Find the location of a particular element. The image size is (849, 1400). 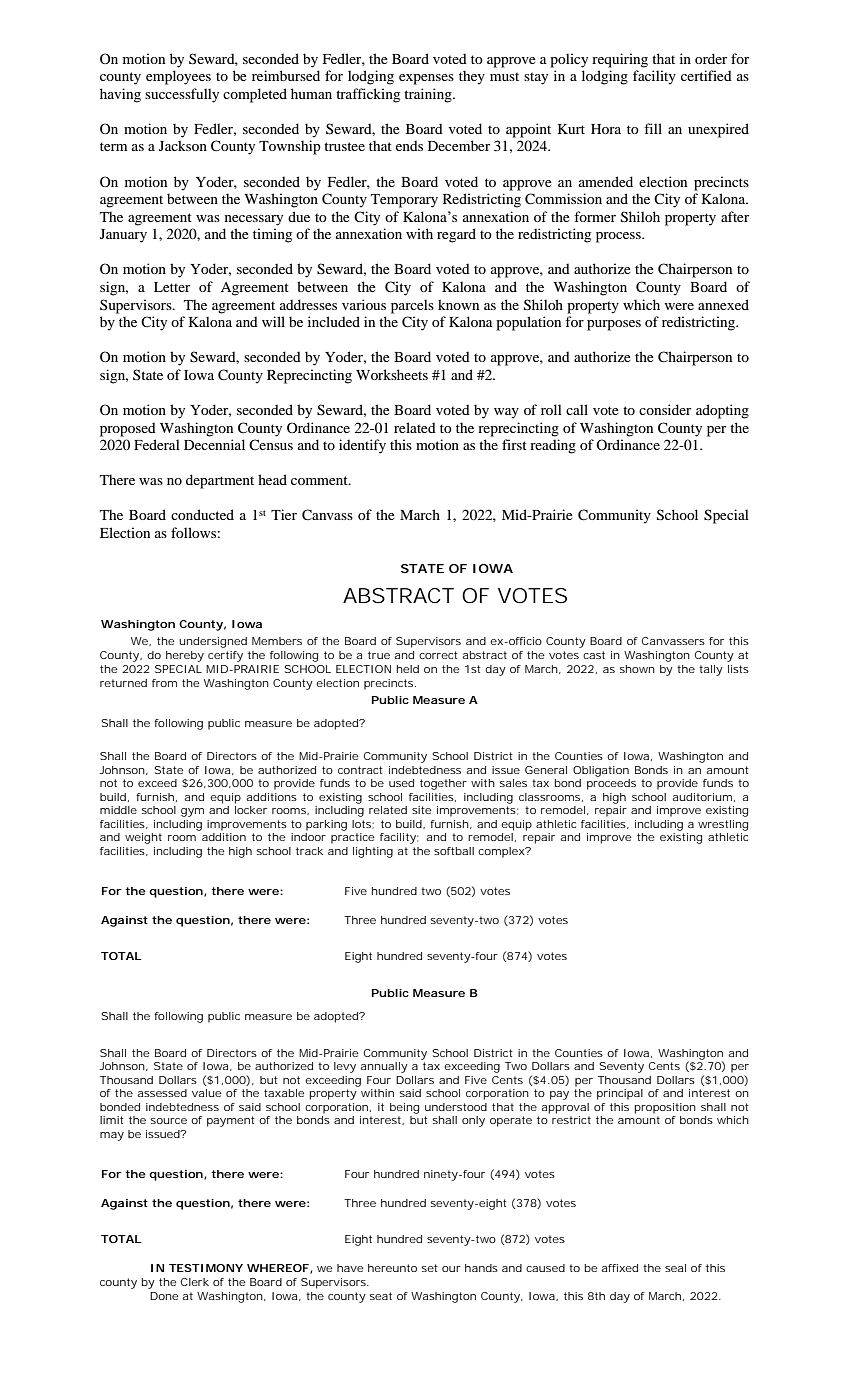

fill is located at coordinates (653, 128).
